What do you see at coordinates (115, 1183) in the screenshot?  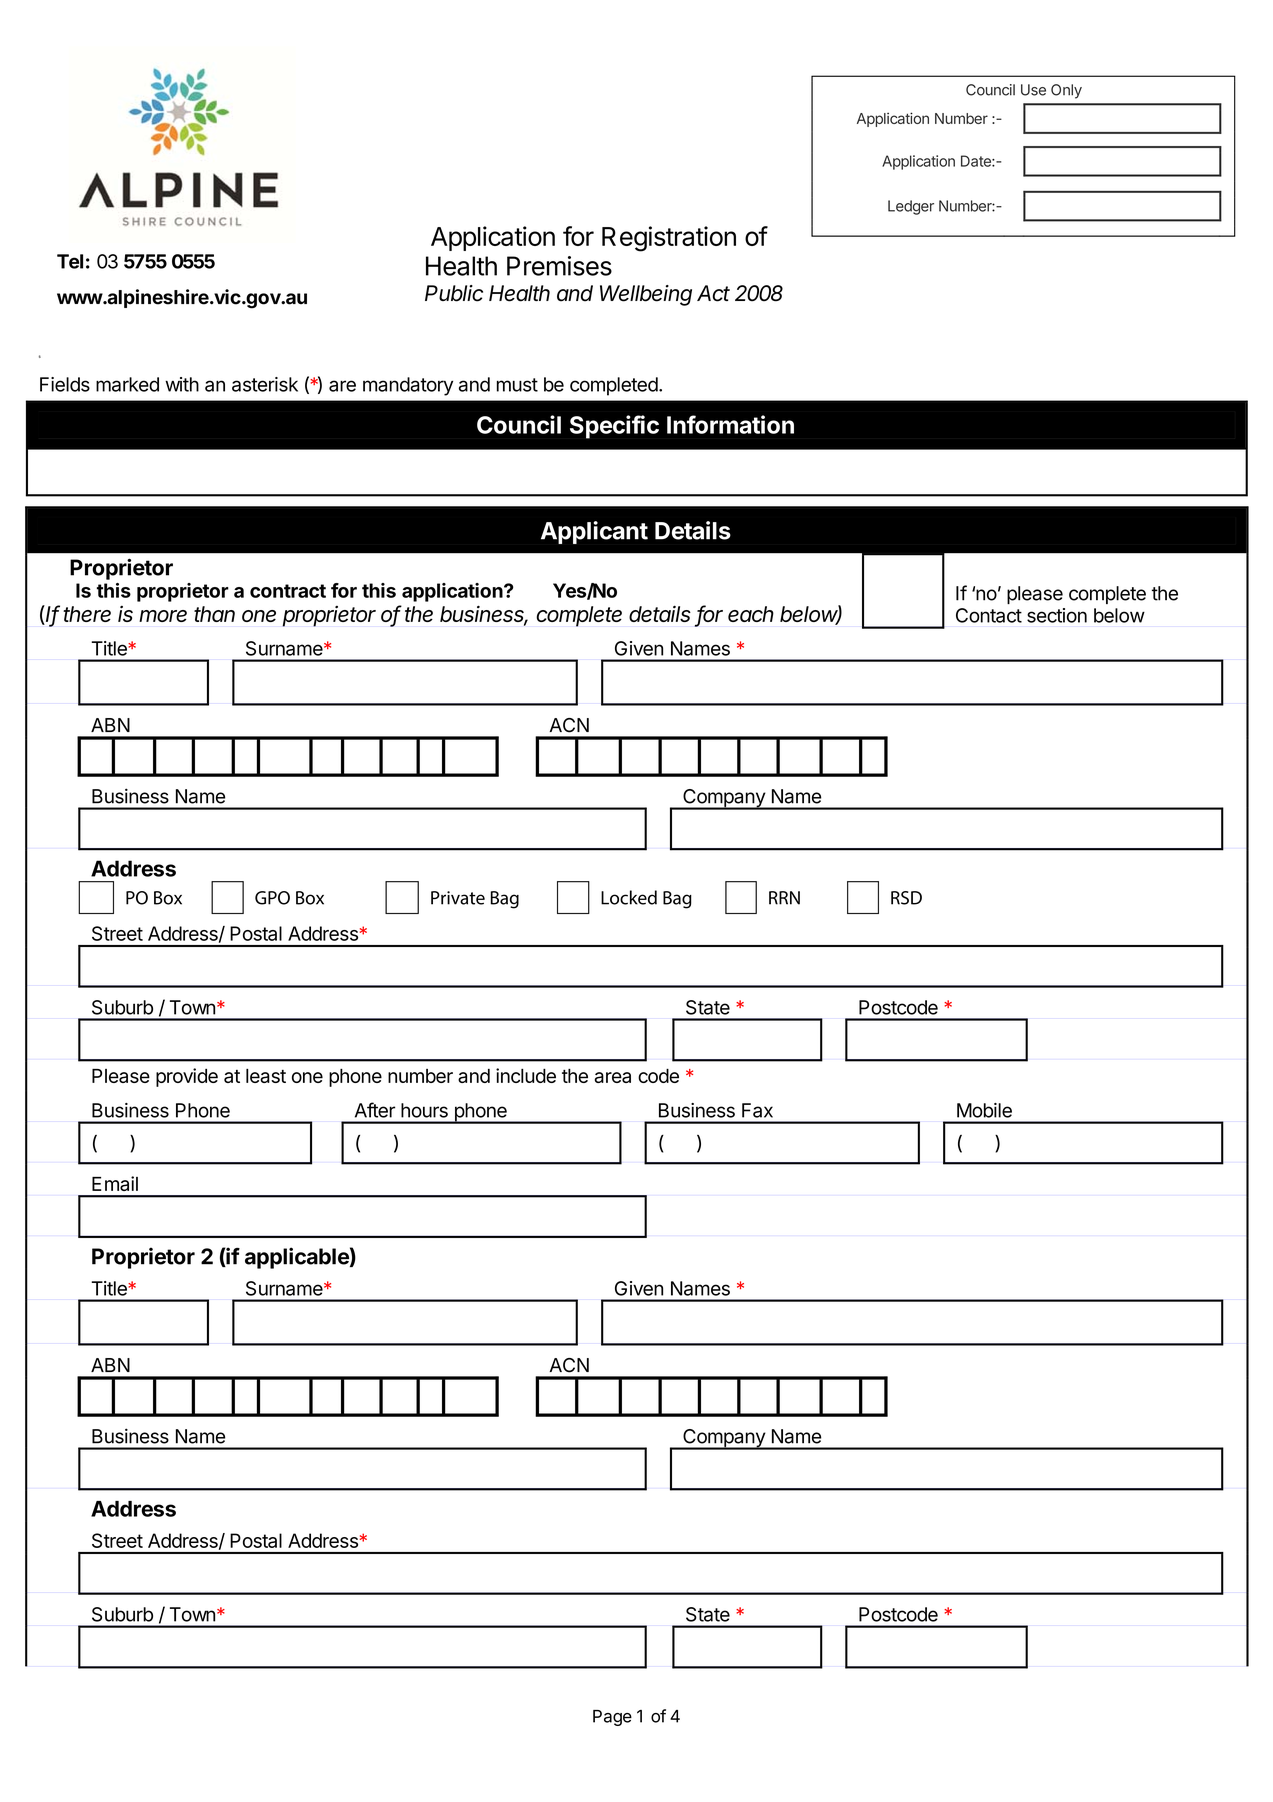 I see `Email` at bounding box center [115, 1183].
